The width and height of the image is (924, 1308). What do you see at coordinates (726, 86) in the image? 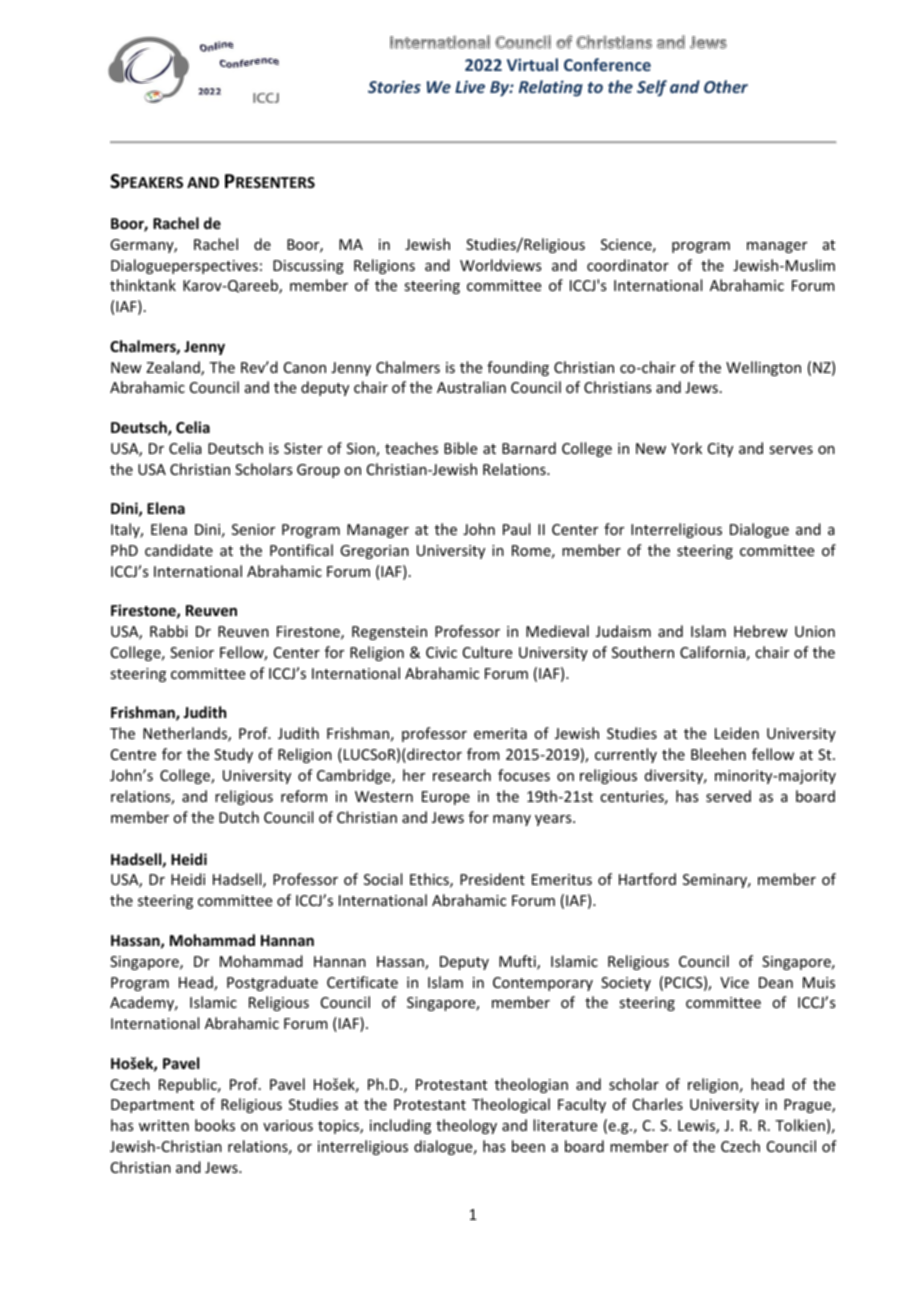
I see `Other` at bounding box center [726, 86].
